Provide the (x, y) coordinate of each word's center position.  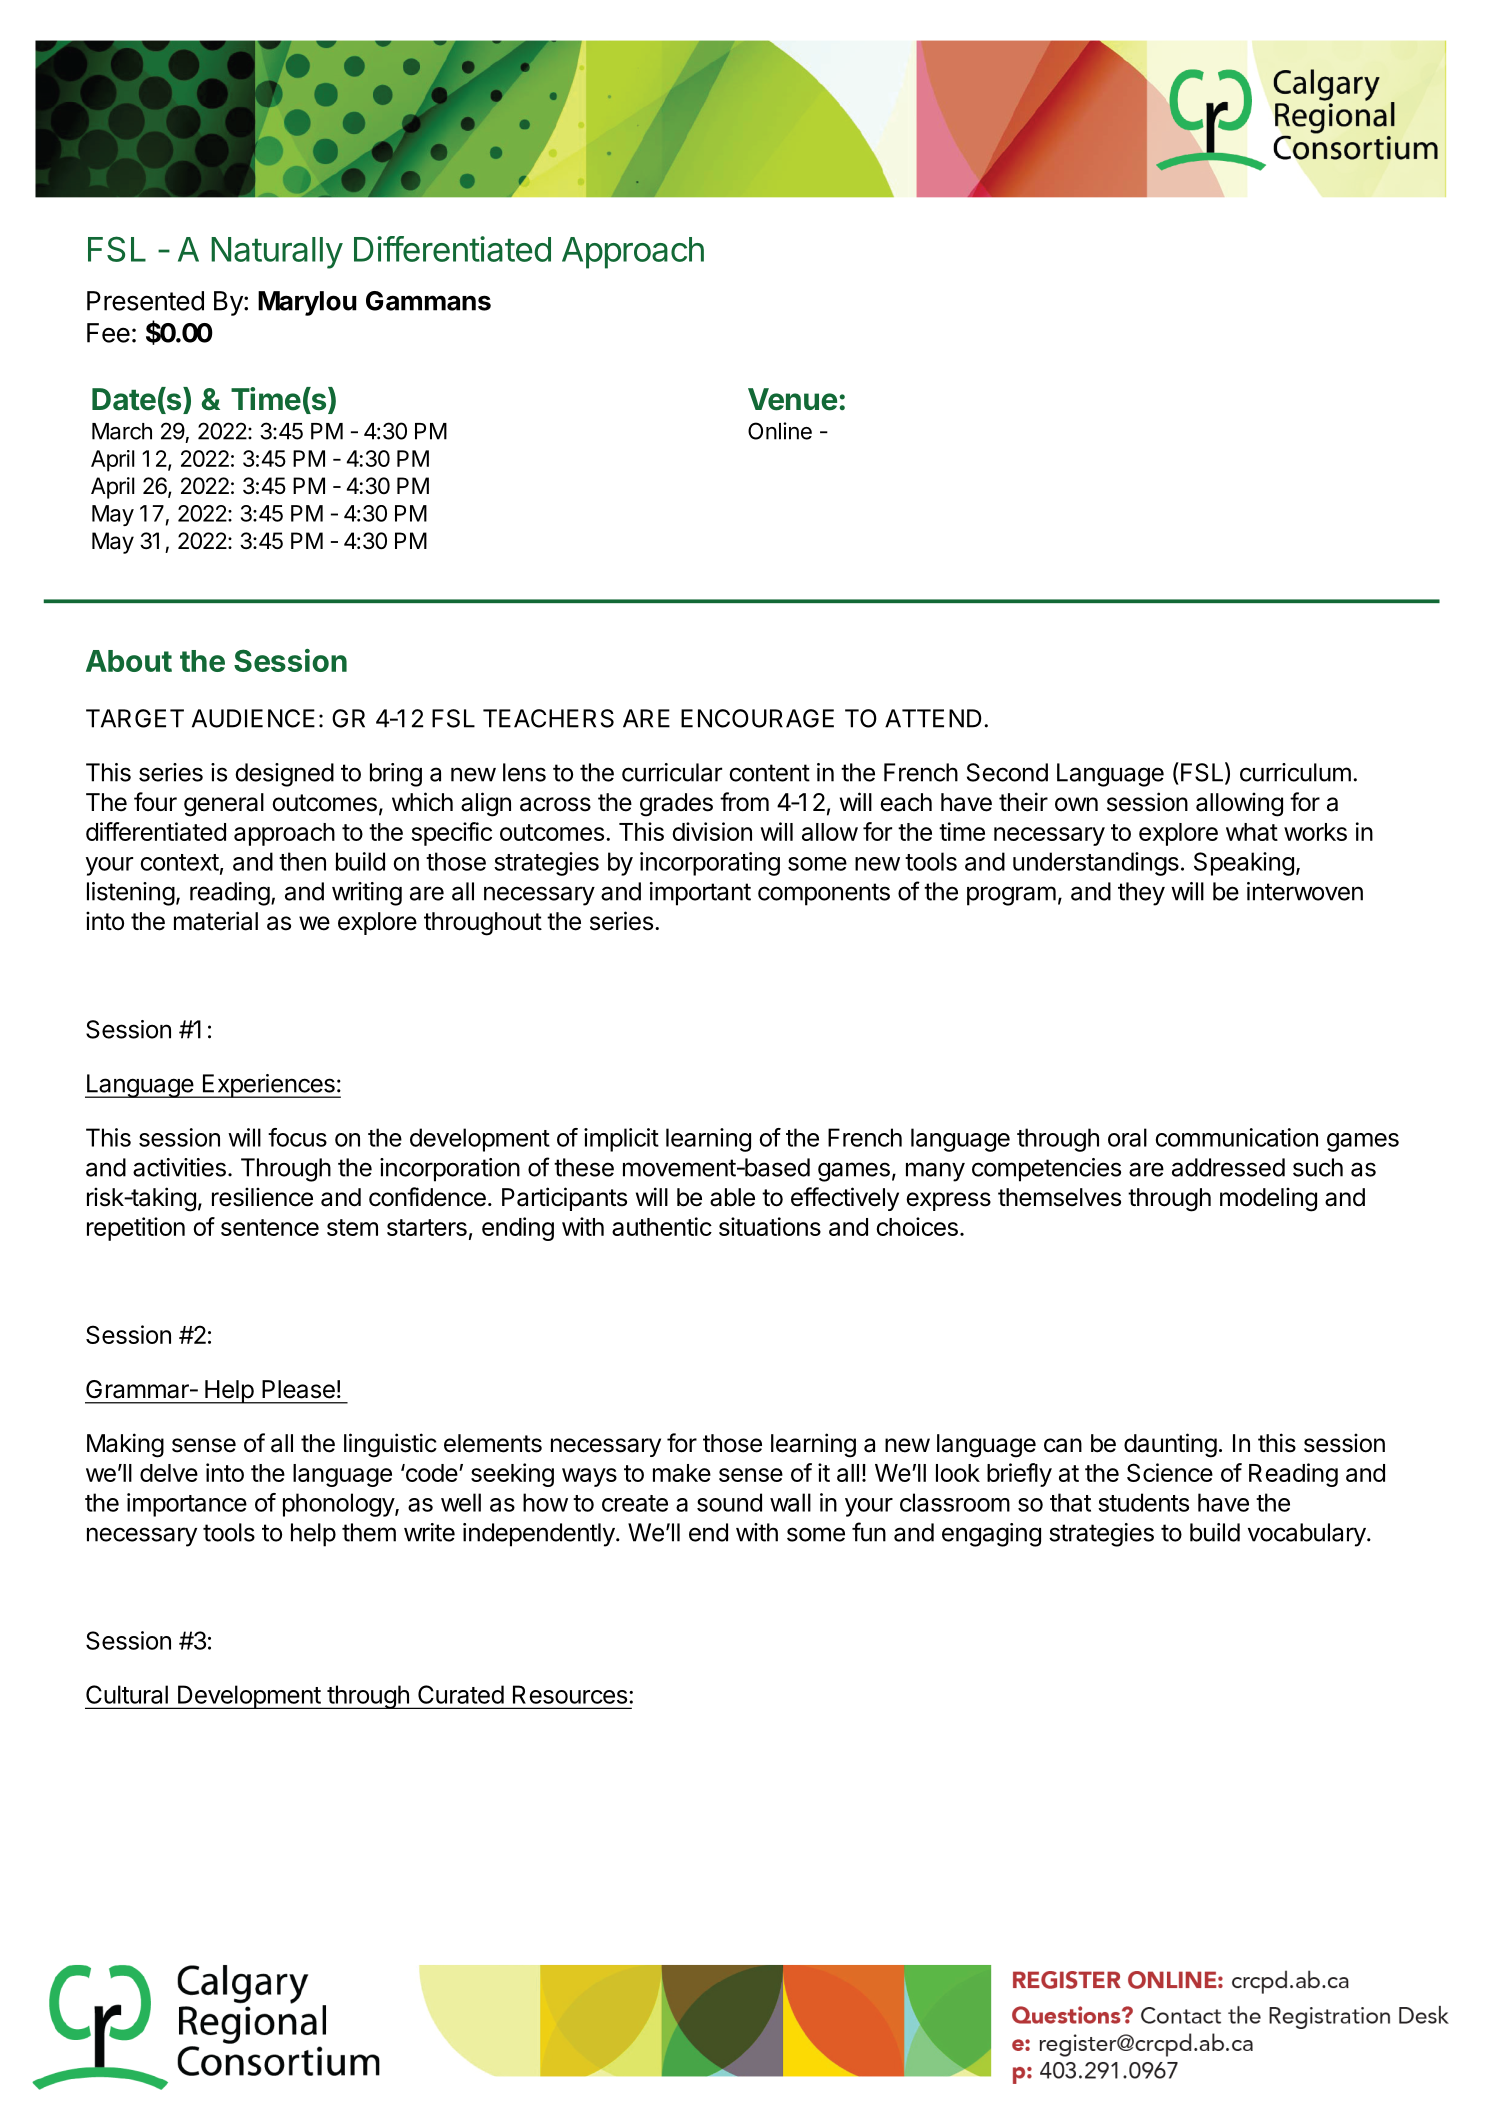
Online (780, 431)
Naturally (277, 253)
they (1141, 894)
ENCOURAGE (757, 718)
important (700, 894)
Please (298, 1389)
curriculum (1295, 772)
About (129, 661)
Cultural (127, 1694)
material (216, 921)
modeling (1268, 1199)
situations (770, 1226)
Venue (792, 399)
